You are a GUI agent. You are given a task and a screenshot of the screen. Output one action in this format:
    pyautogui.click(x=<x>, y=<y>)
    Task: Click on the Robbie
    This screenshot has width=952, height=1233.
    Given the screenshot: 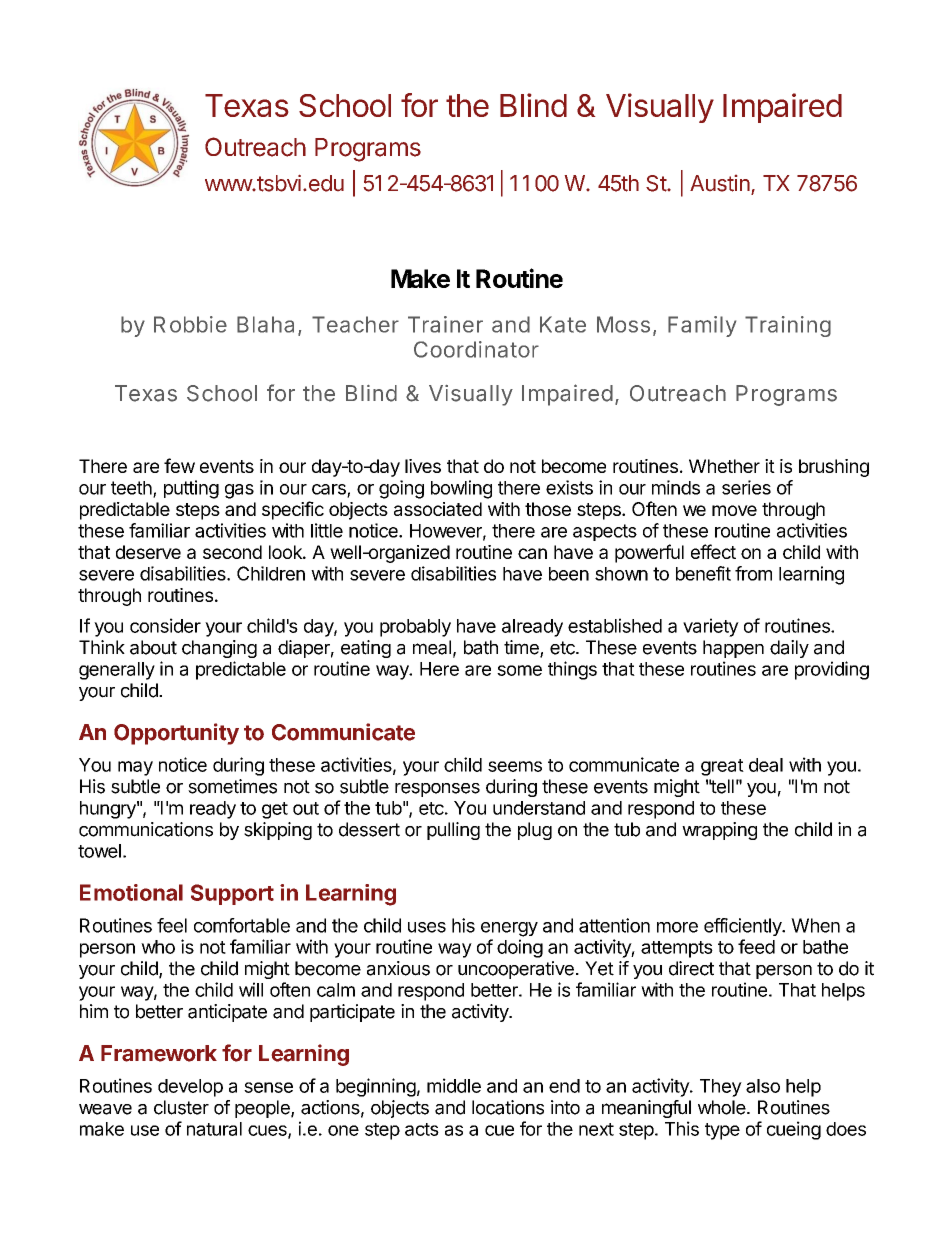 What is the action you would take?
    pyautogui.click(x=190, y=324)
